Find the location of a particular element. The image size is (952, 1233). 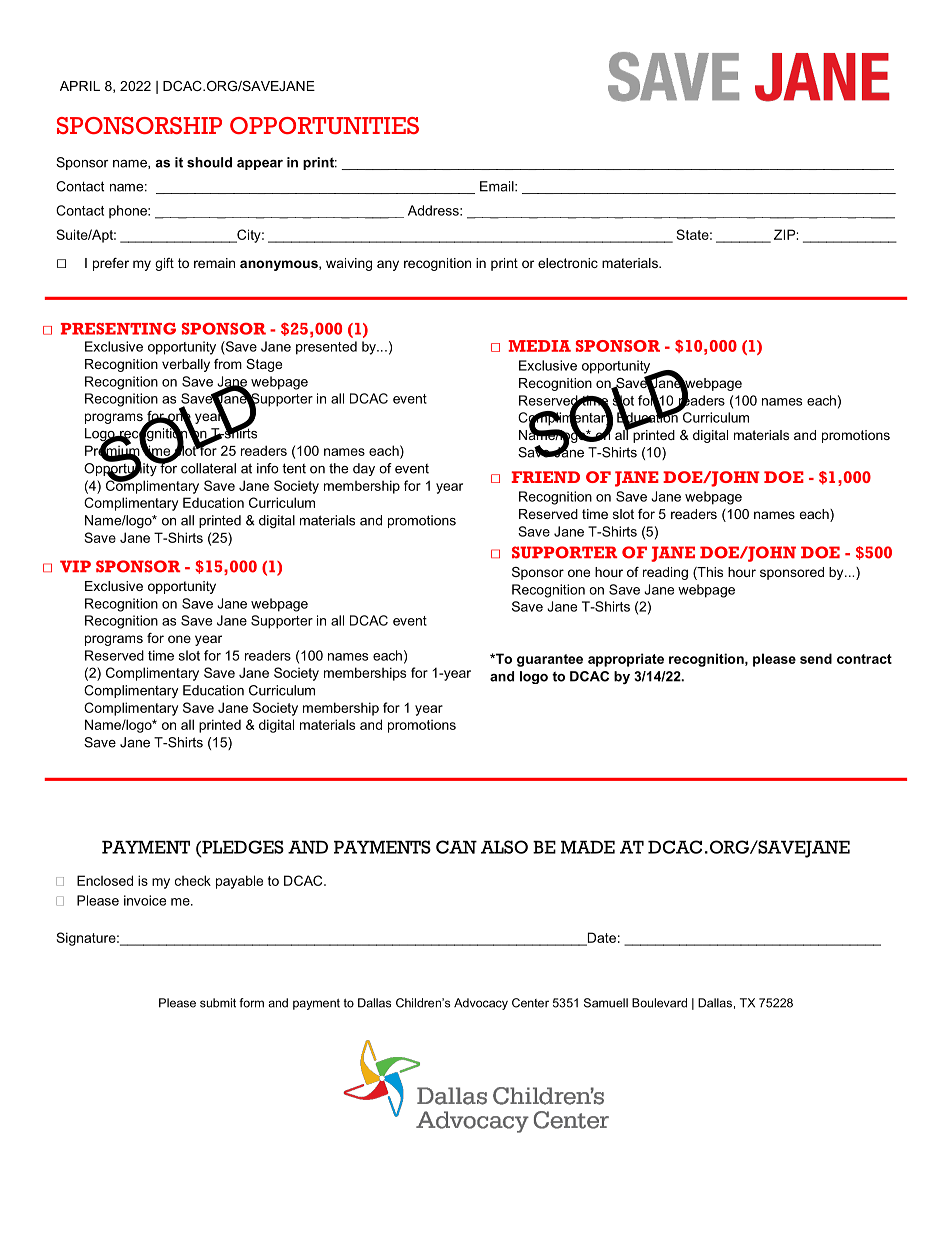

check is located at coordinates (193, 880).
